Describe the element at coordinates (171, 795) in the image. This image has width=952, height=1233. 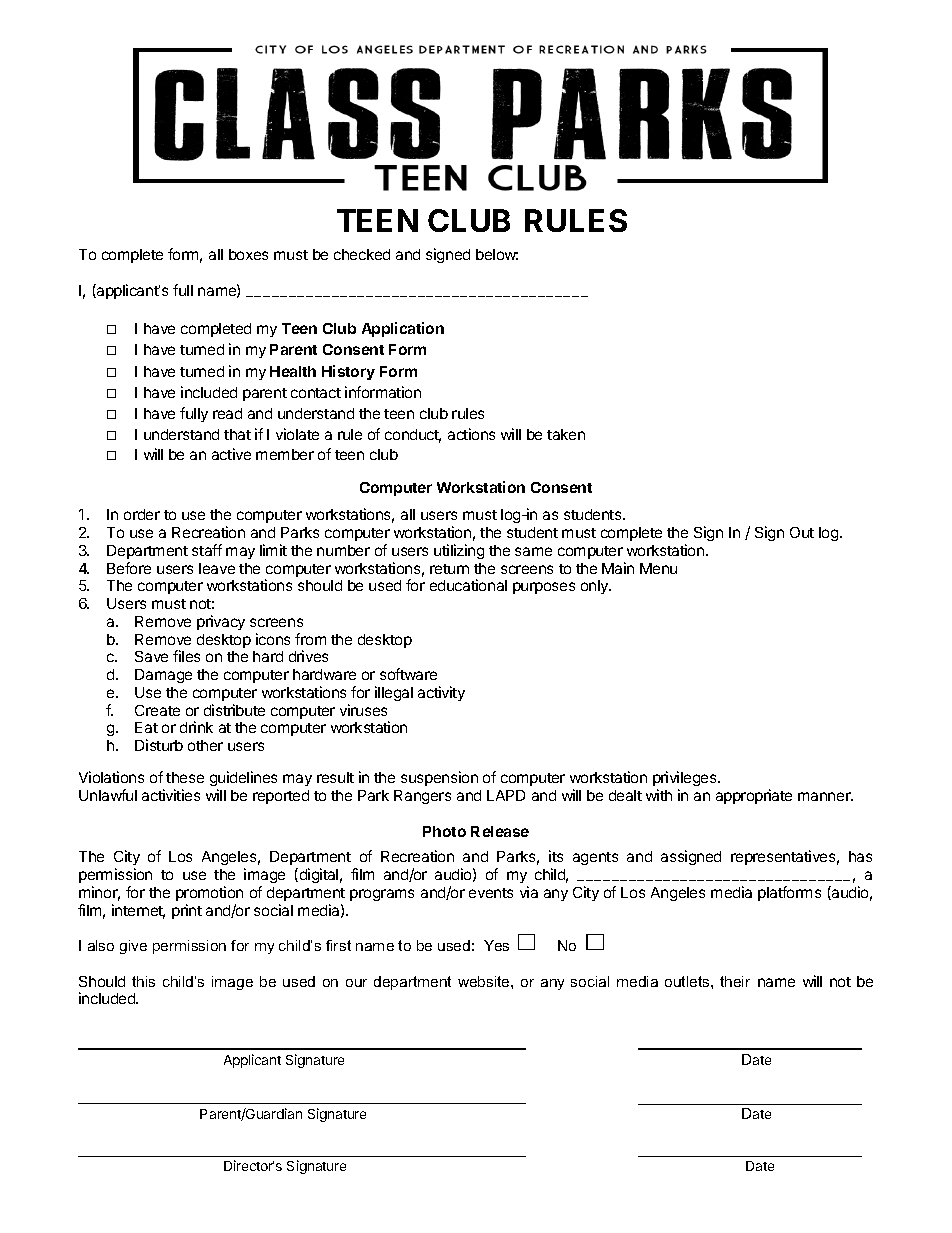
I see `activities` at that location.
